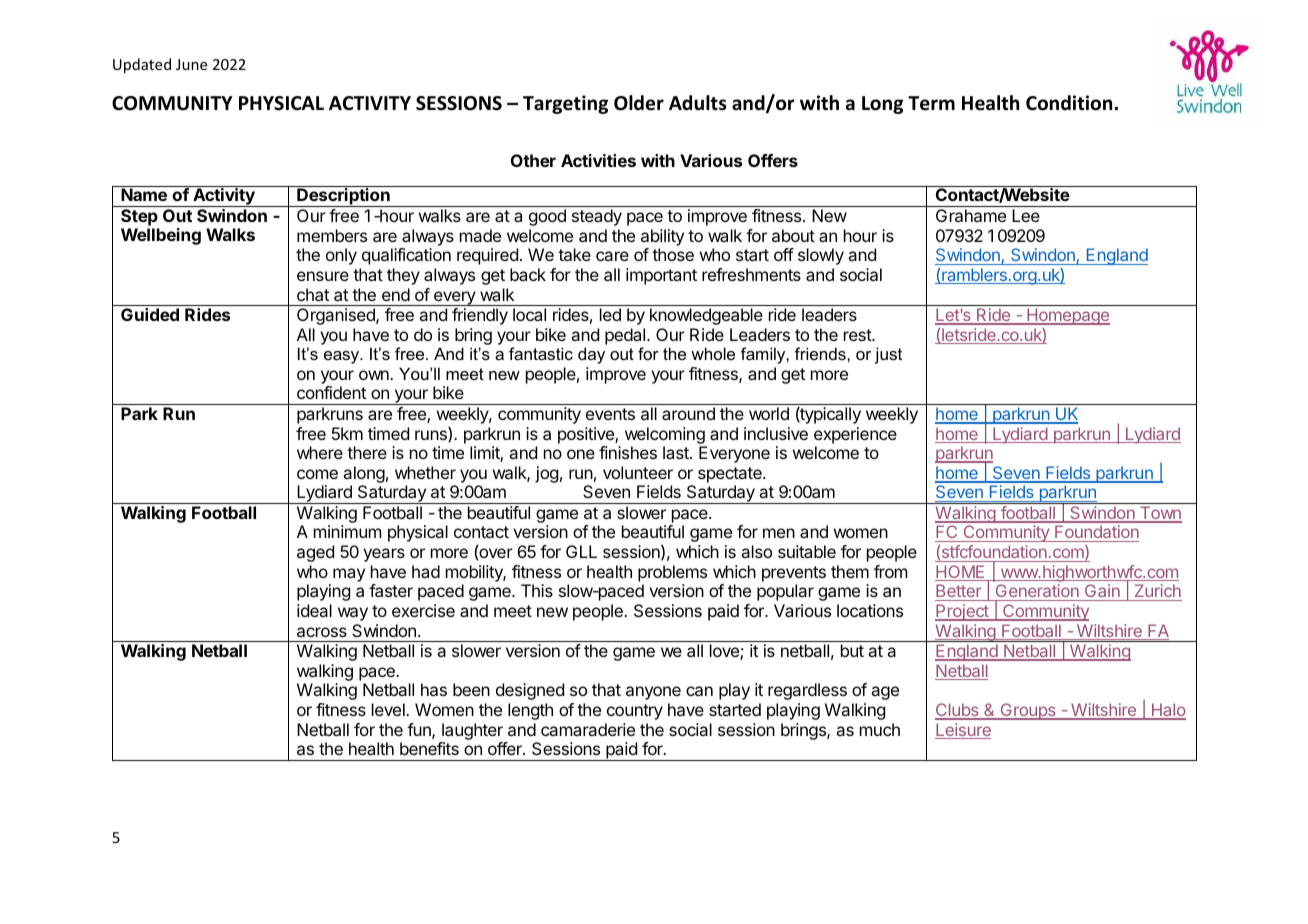 The height and width of the screenshot is (924, 1308). What do you see at coordinates (662, 237) in the screenshot?
I see `ability` at bounding box center [662, 237].
